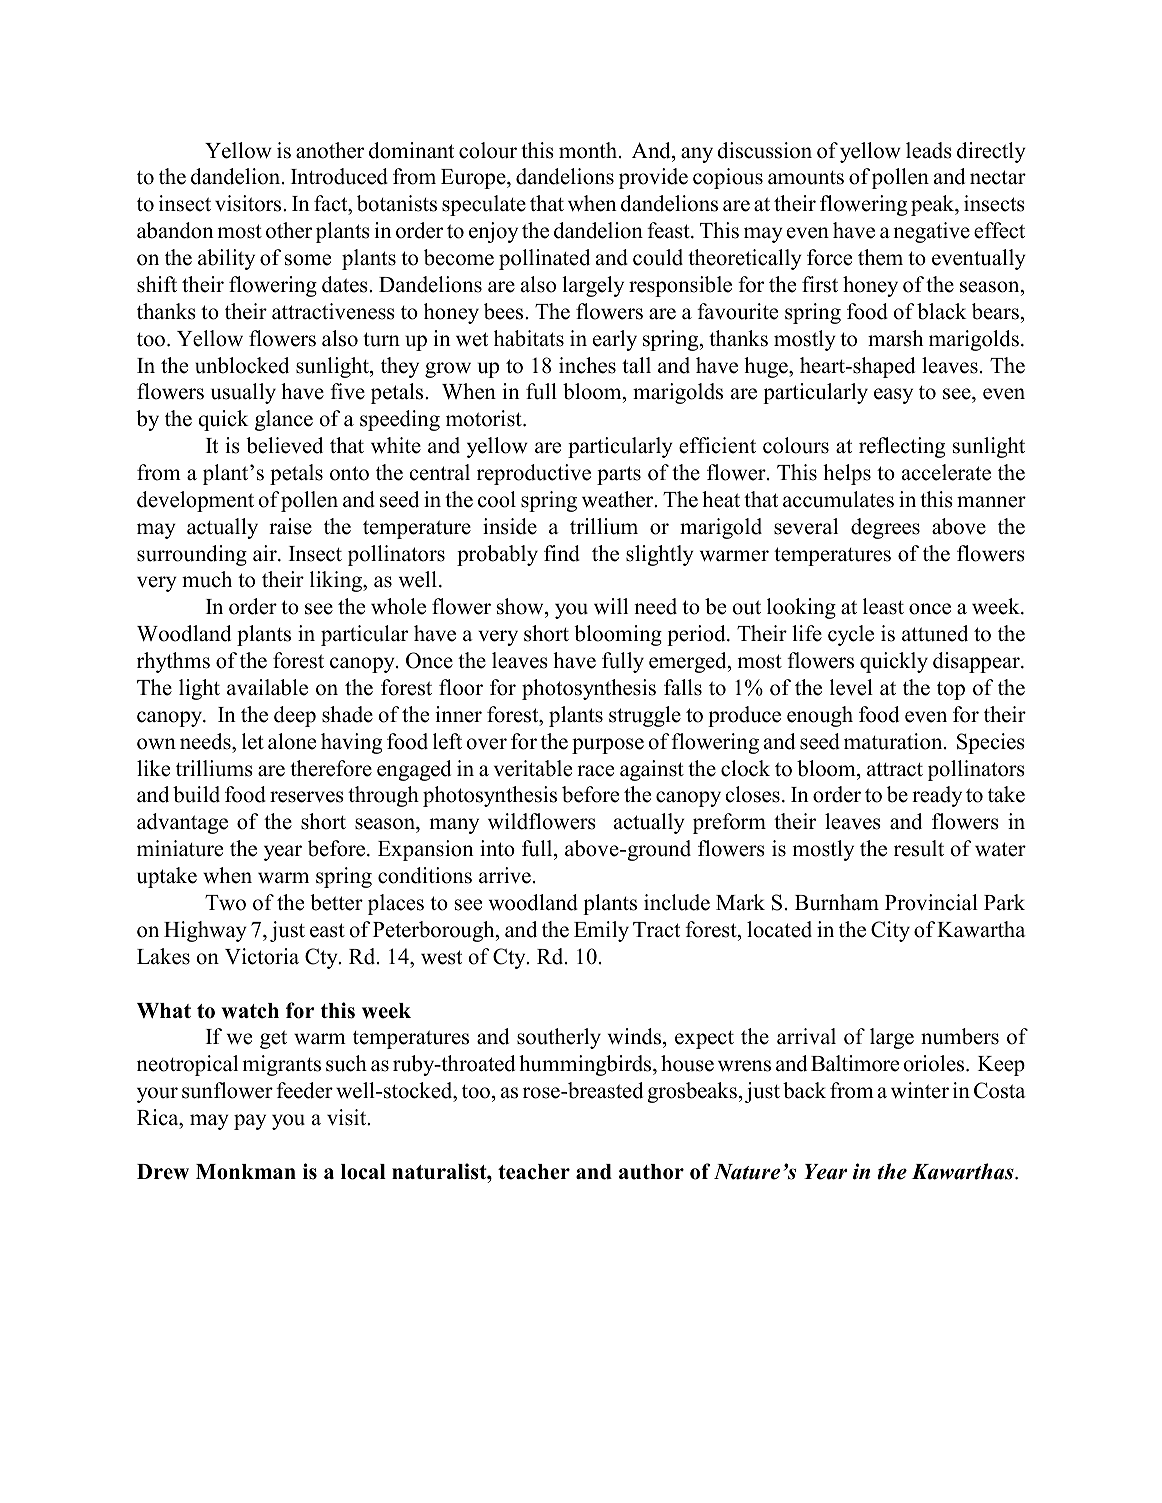 The height and width of the screenshot is (1503, 1162). Describe the element at coordinates (919, 848) in the screenshot. I see `result` at that location.
